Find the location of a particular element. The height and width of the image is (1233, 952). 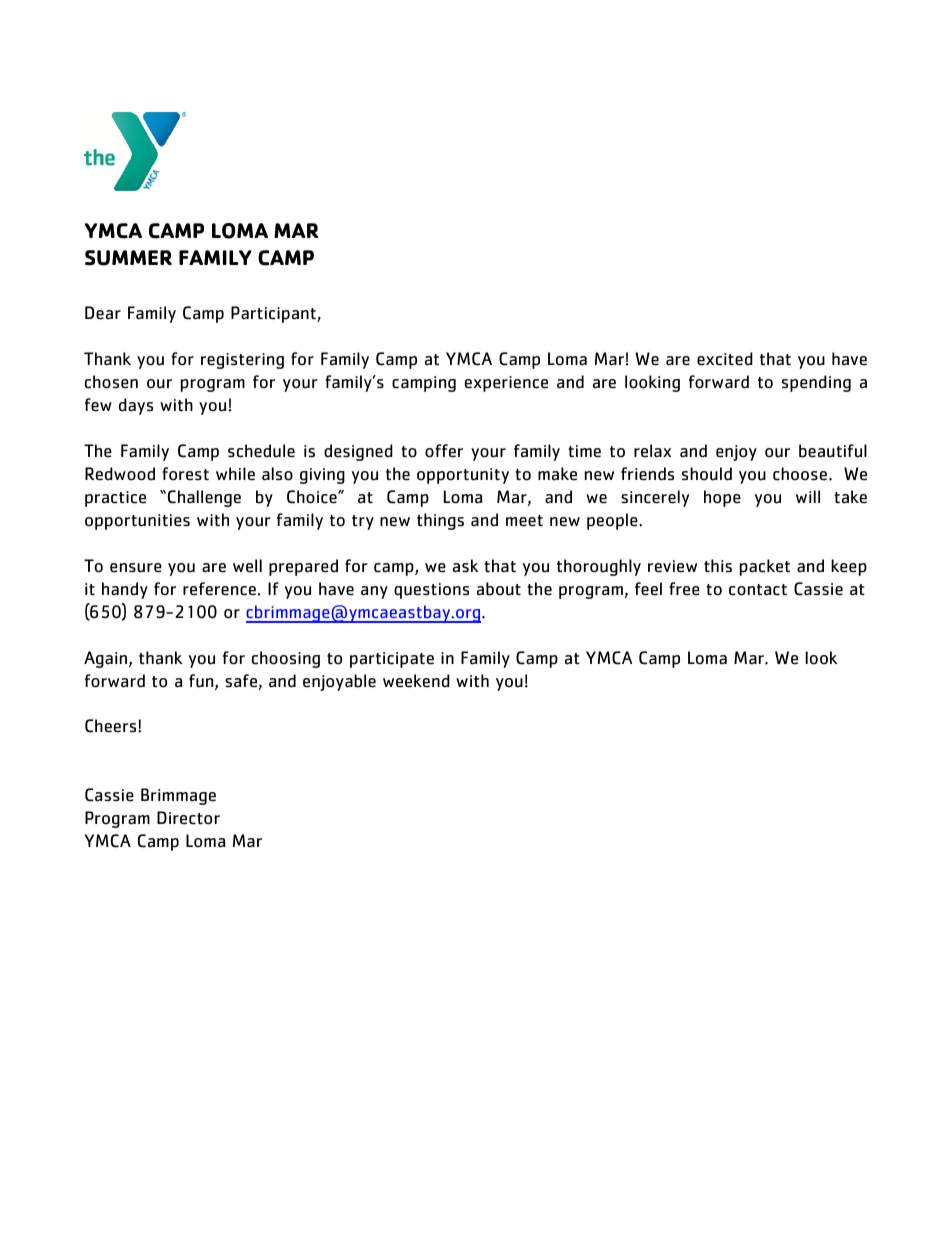

excited is located at coordinates (725, 359).
